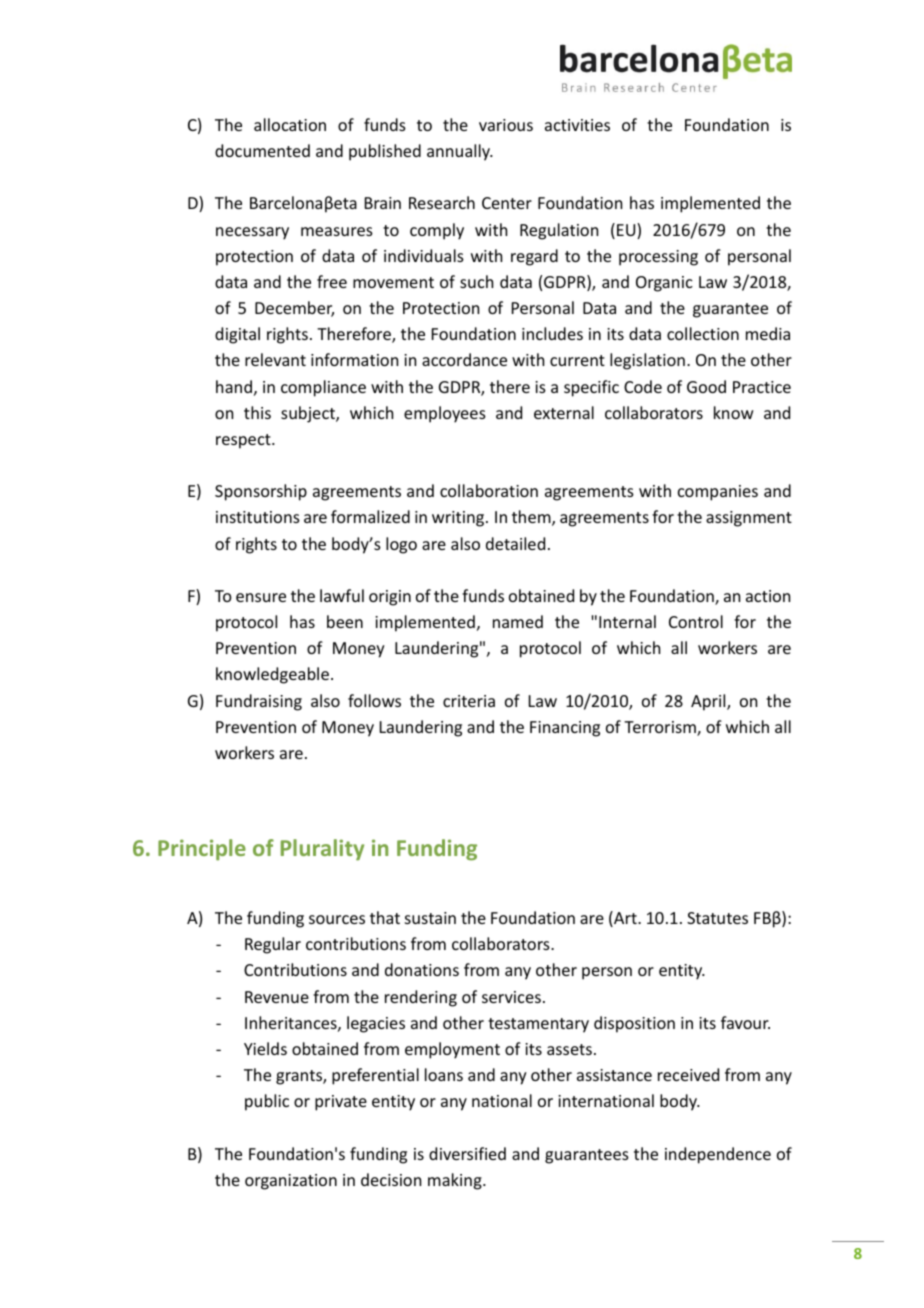  I want to click on diversified, so click(467, 1153).
